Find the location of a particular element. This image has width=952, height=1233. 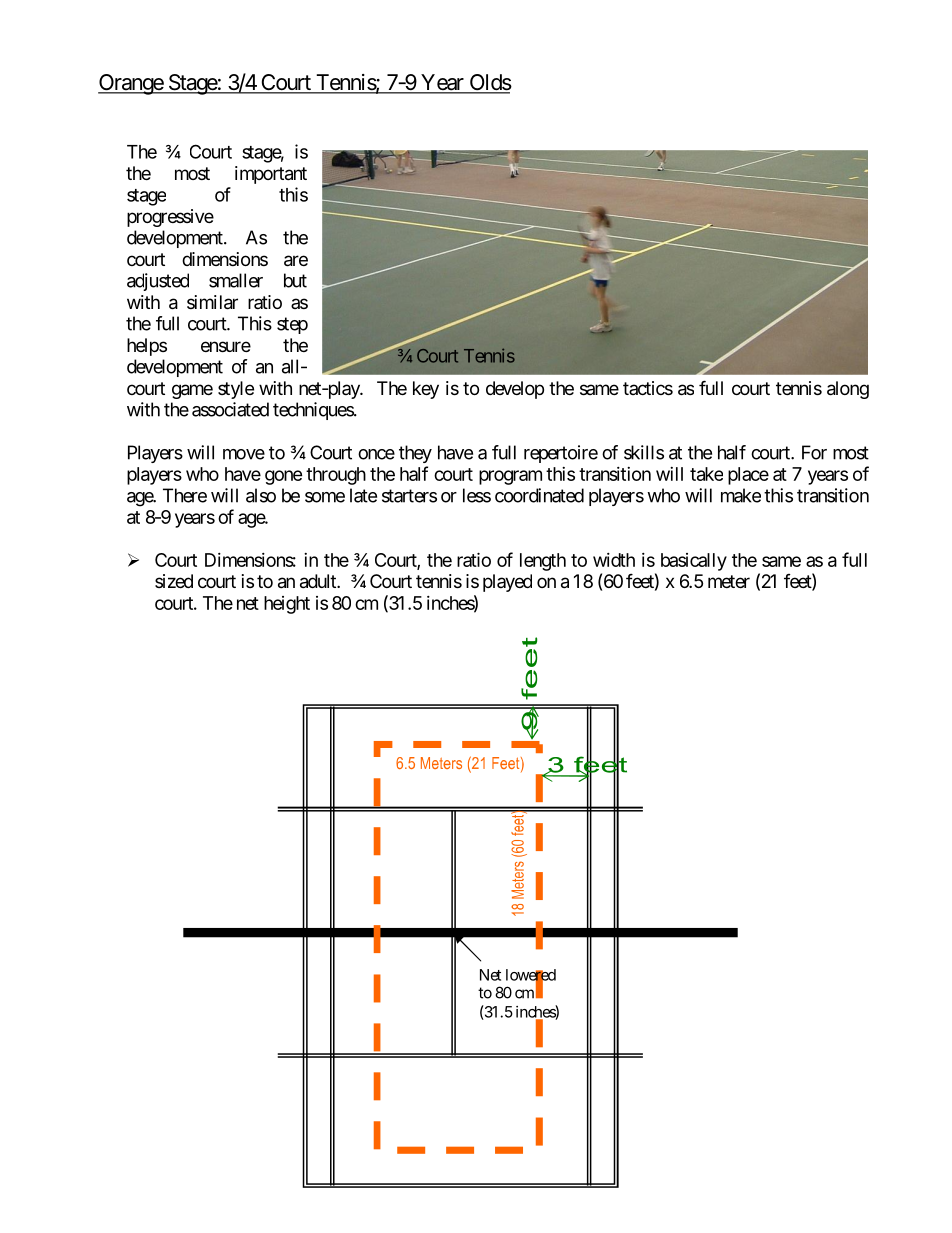

but is located at coordinates (295, 280).
